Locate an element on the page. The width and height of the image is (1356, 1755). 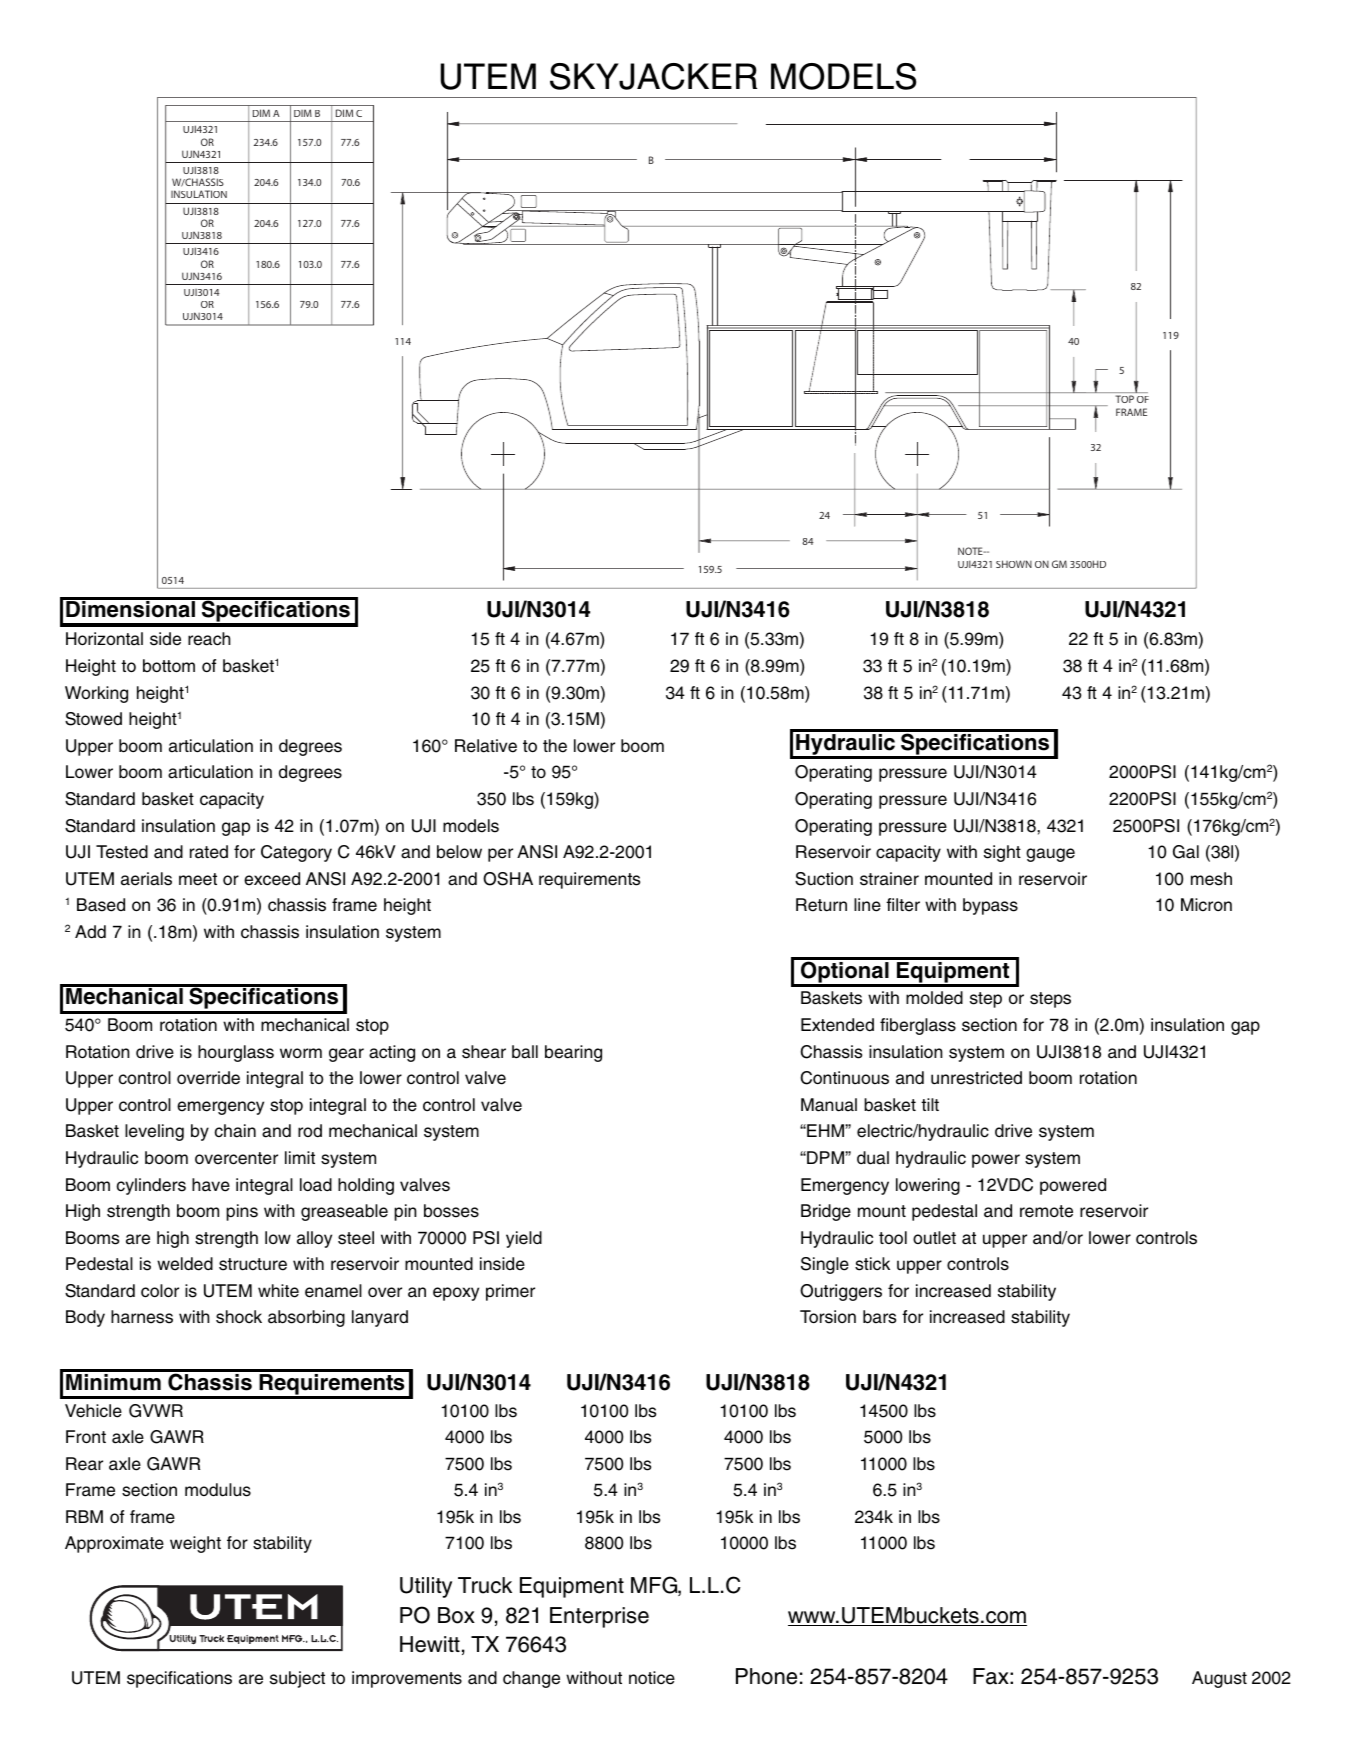
reach is located at coordinates (209, 639).
